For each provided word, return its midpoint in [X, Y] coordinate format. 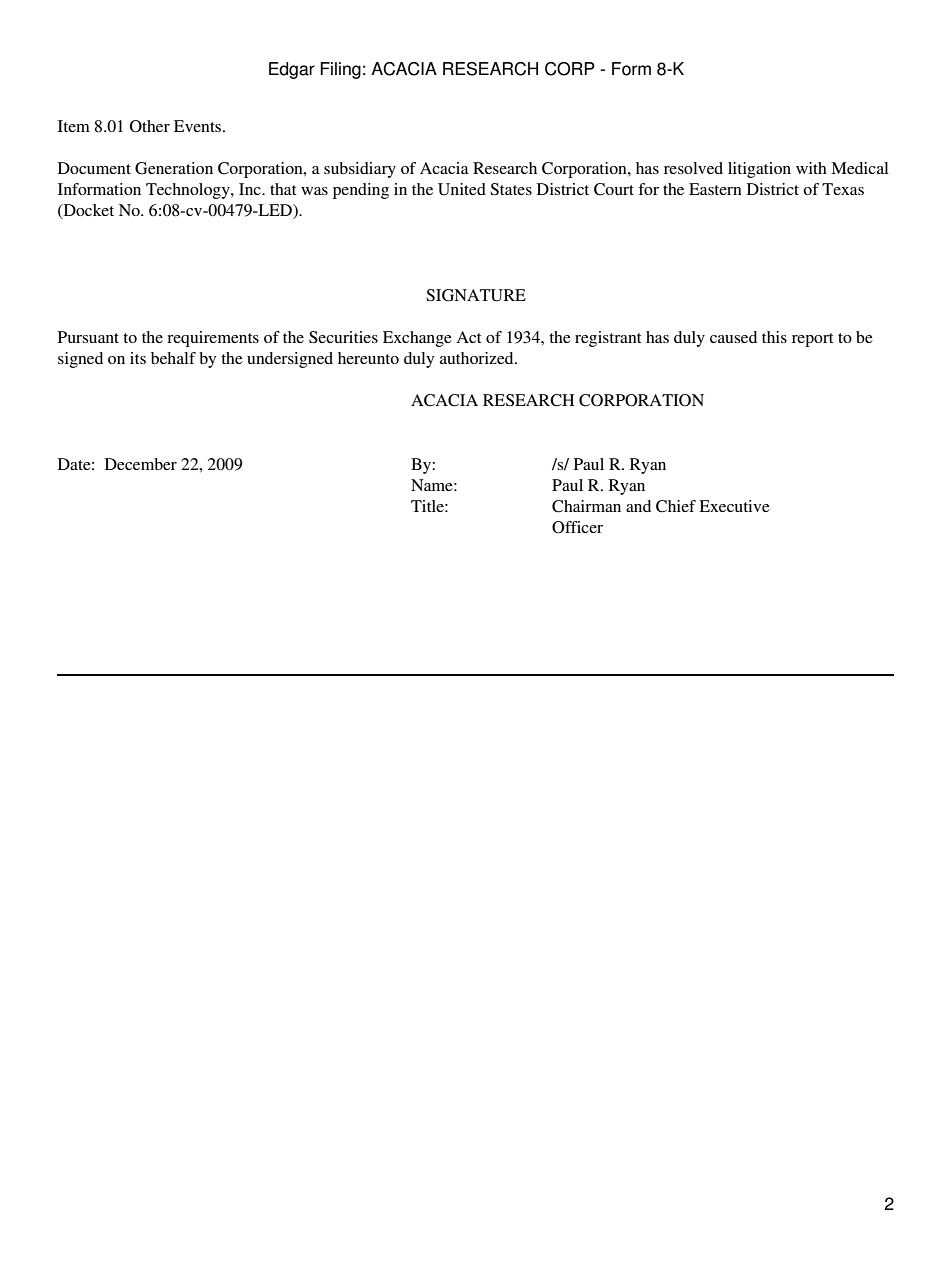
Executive [734, 506]
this [774, 337]
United [462, 189]
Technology [189, 191]
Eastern [715, 189]
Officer [577, 527]
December [141, 464]
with [811, 168]
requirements [213, 339]
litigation [759, 170]
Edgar [292, 70]
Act [468, 337]
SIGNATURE [476, 295]
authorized [478, 358]
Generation [174, 168]
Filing [340, 70]
